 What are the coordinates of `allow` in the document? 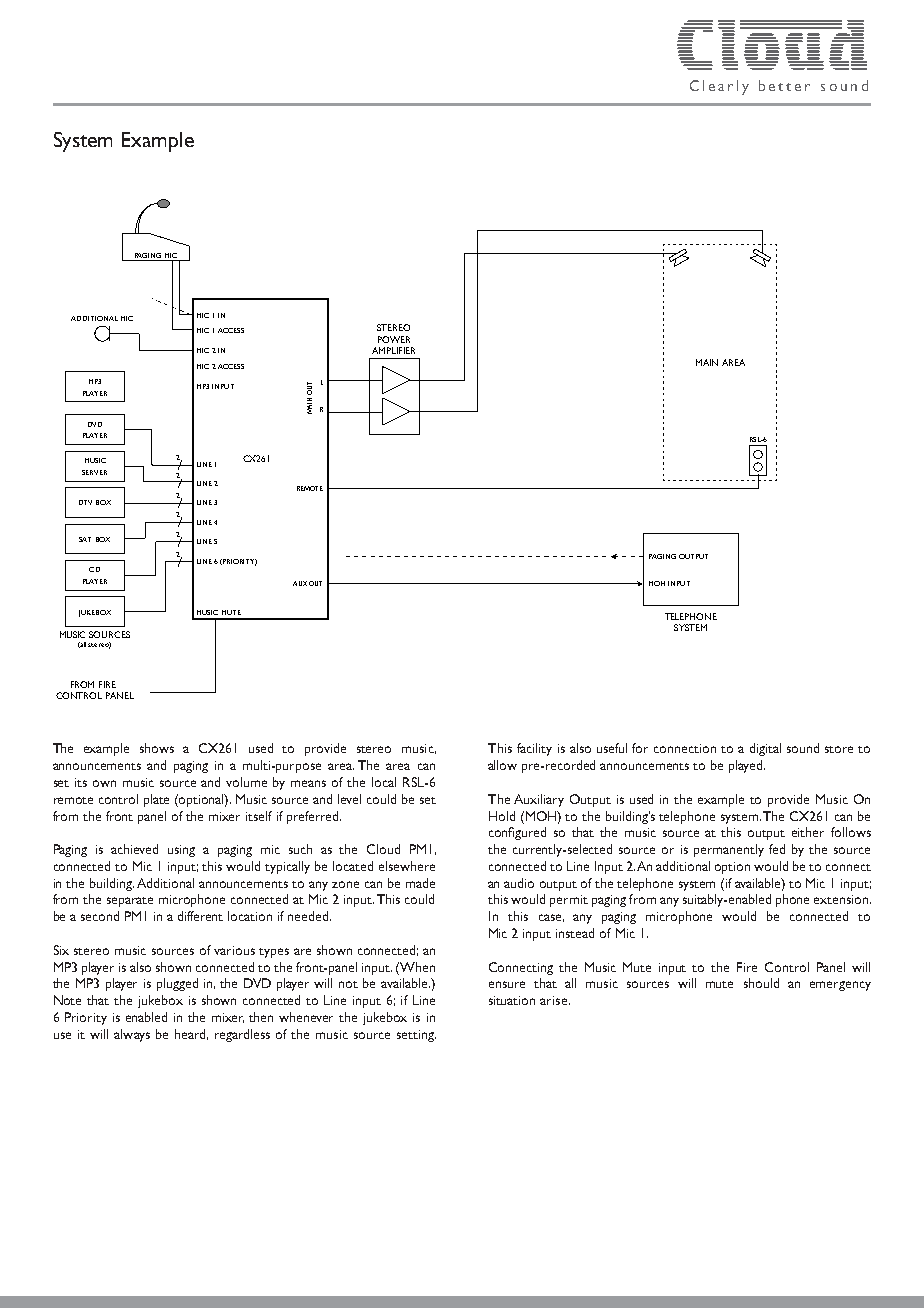 It's located at (502, 765).
